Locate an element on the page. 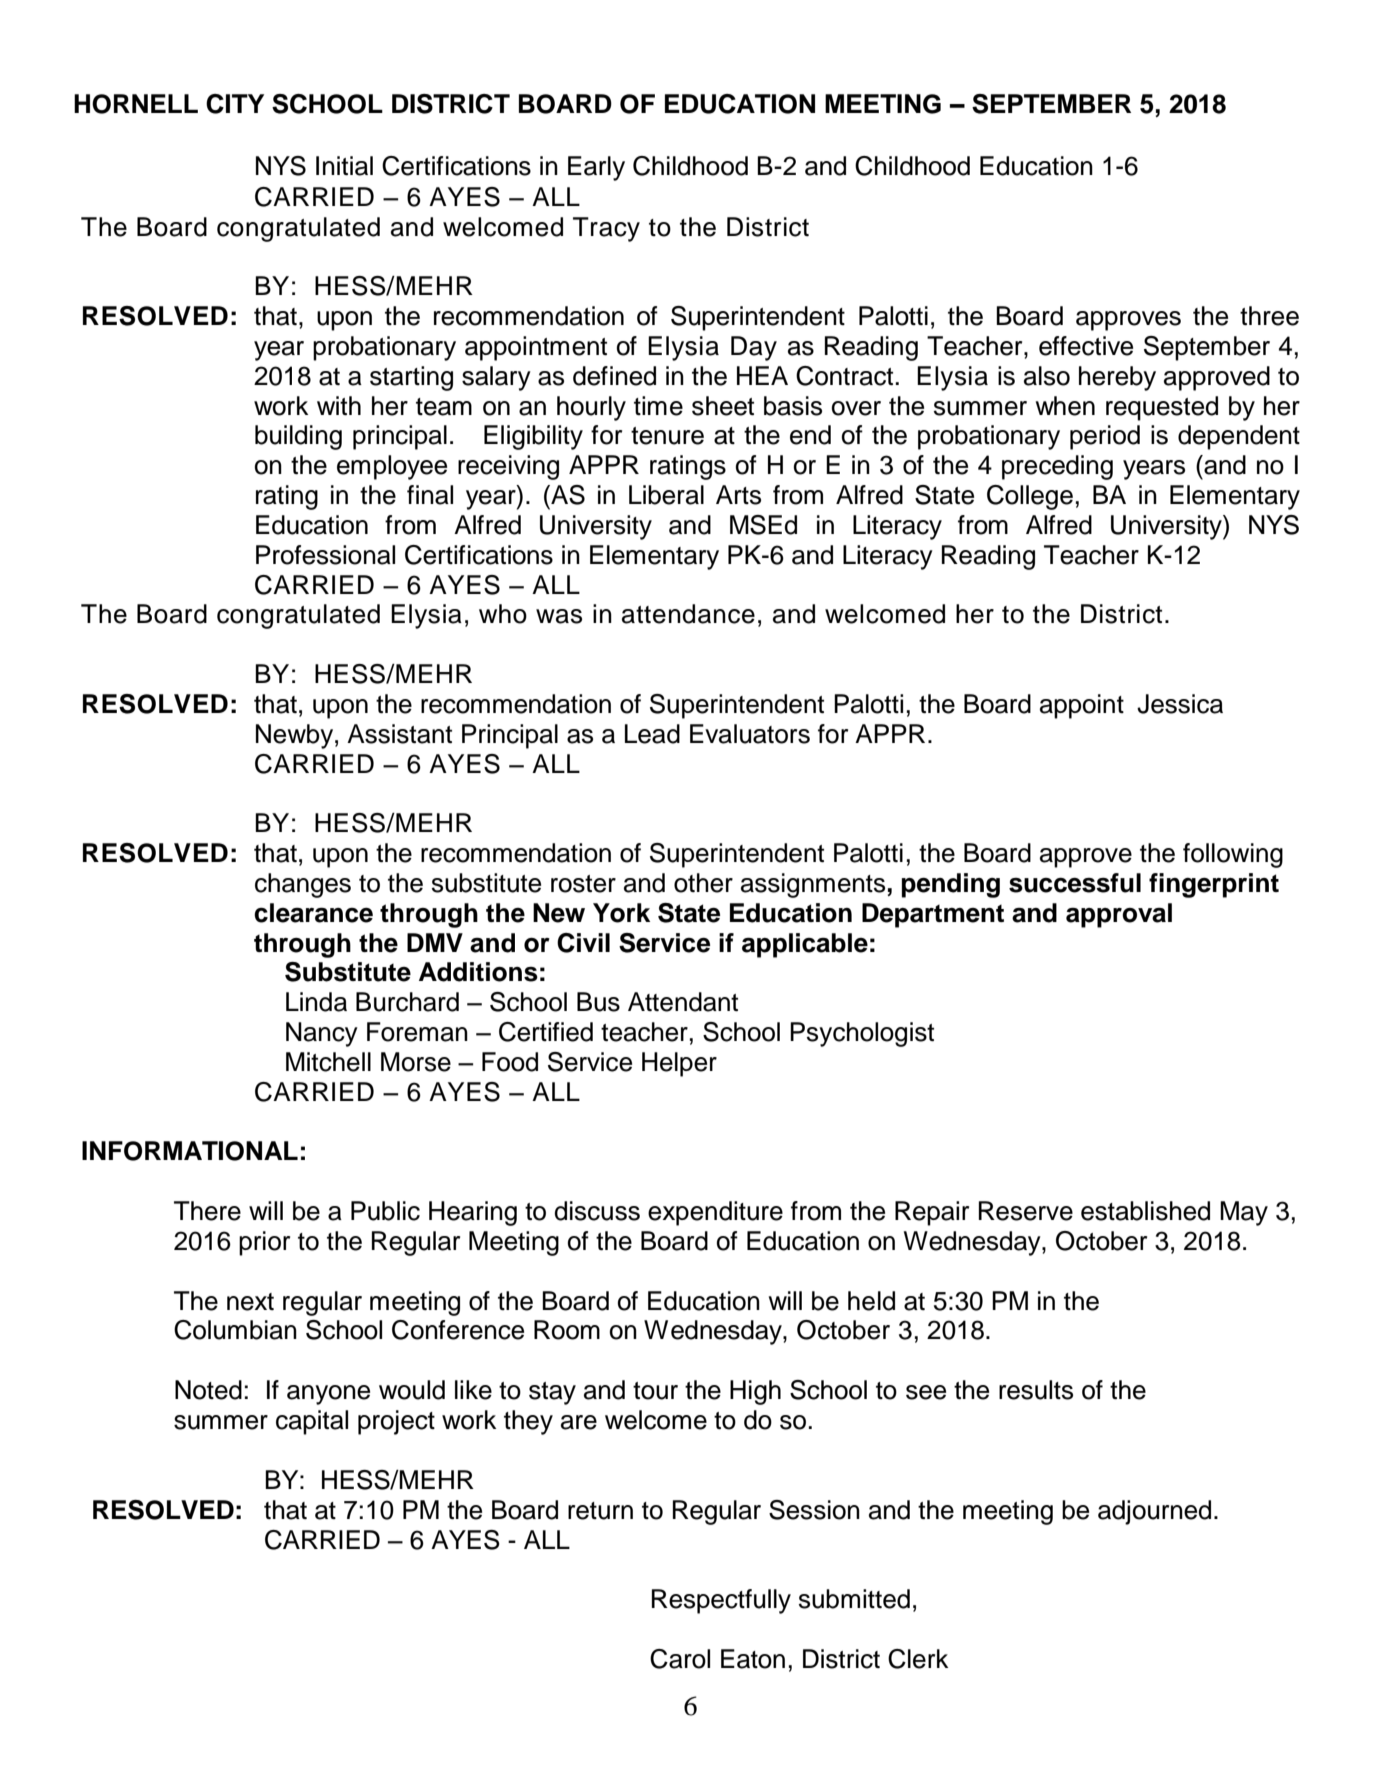 The height and width of the document is (1787, 1381). Initial is located at coordinates (344, 166).
